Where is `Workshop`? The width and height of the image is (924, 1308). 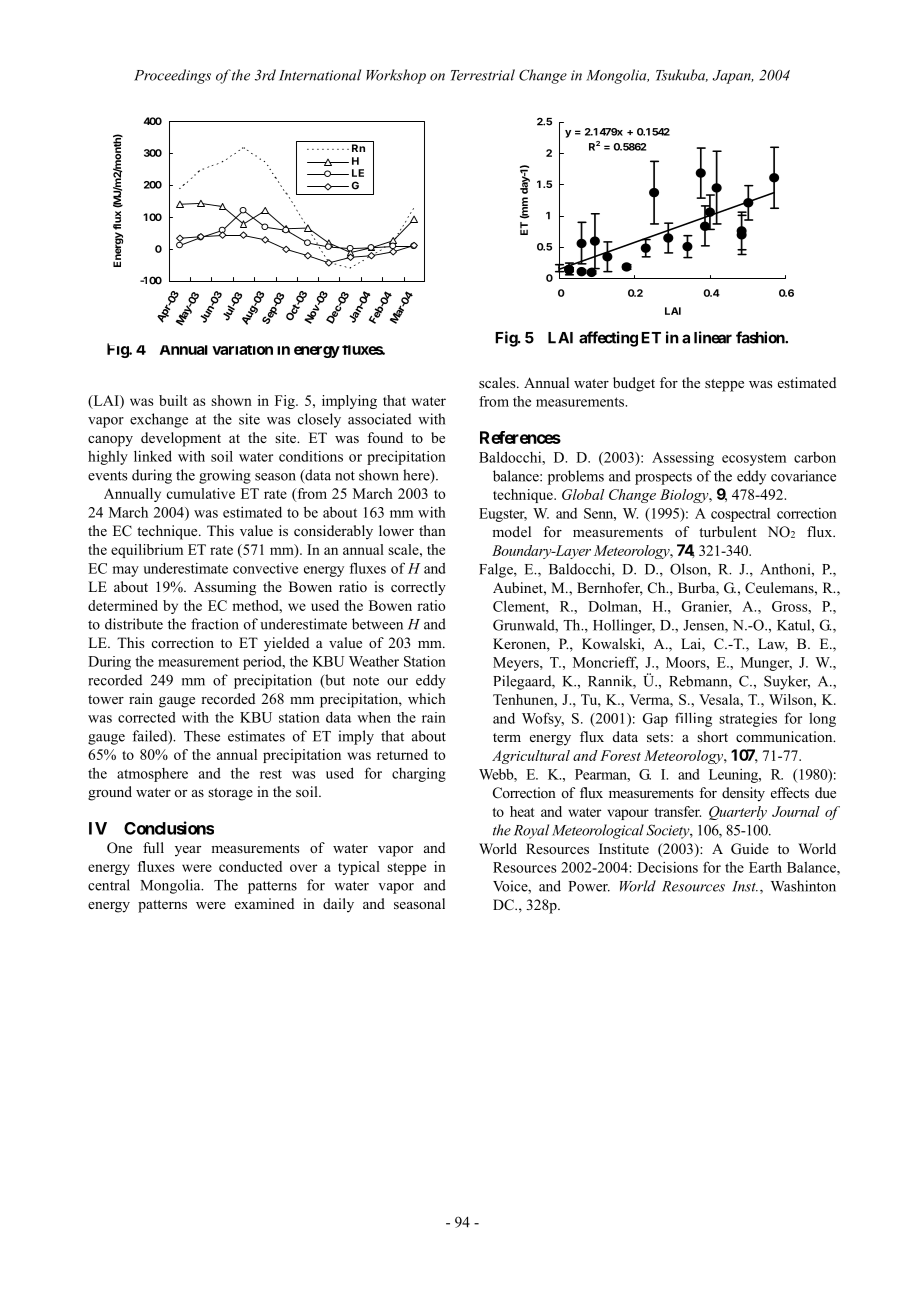 Workshop is located at coordinates (396, 76).
